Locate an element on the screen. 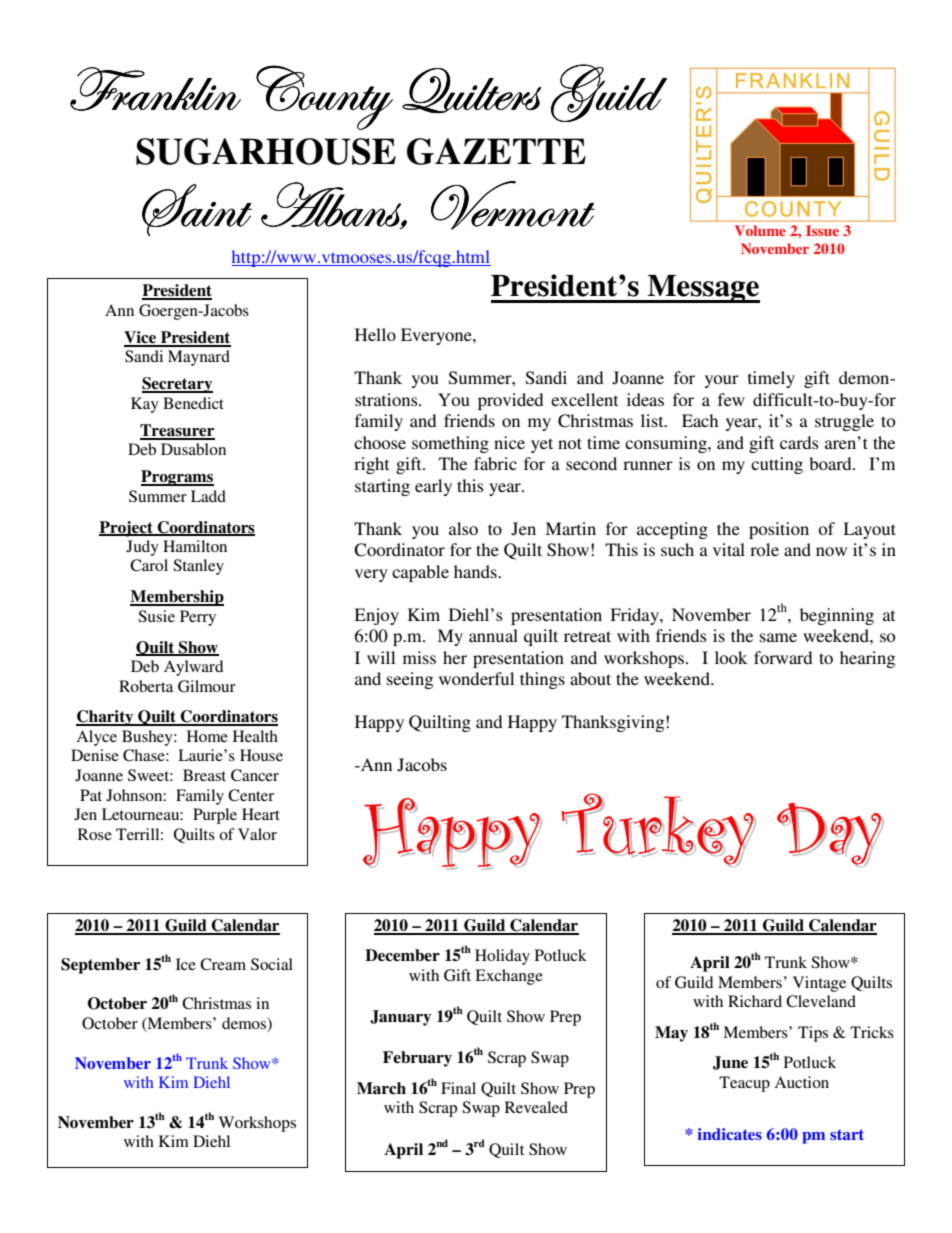 This screenshot has height=1233, width=952. Holiday is located at coordinates (502, 957).
